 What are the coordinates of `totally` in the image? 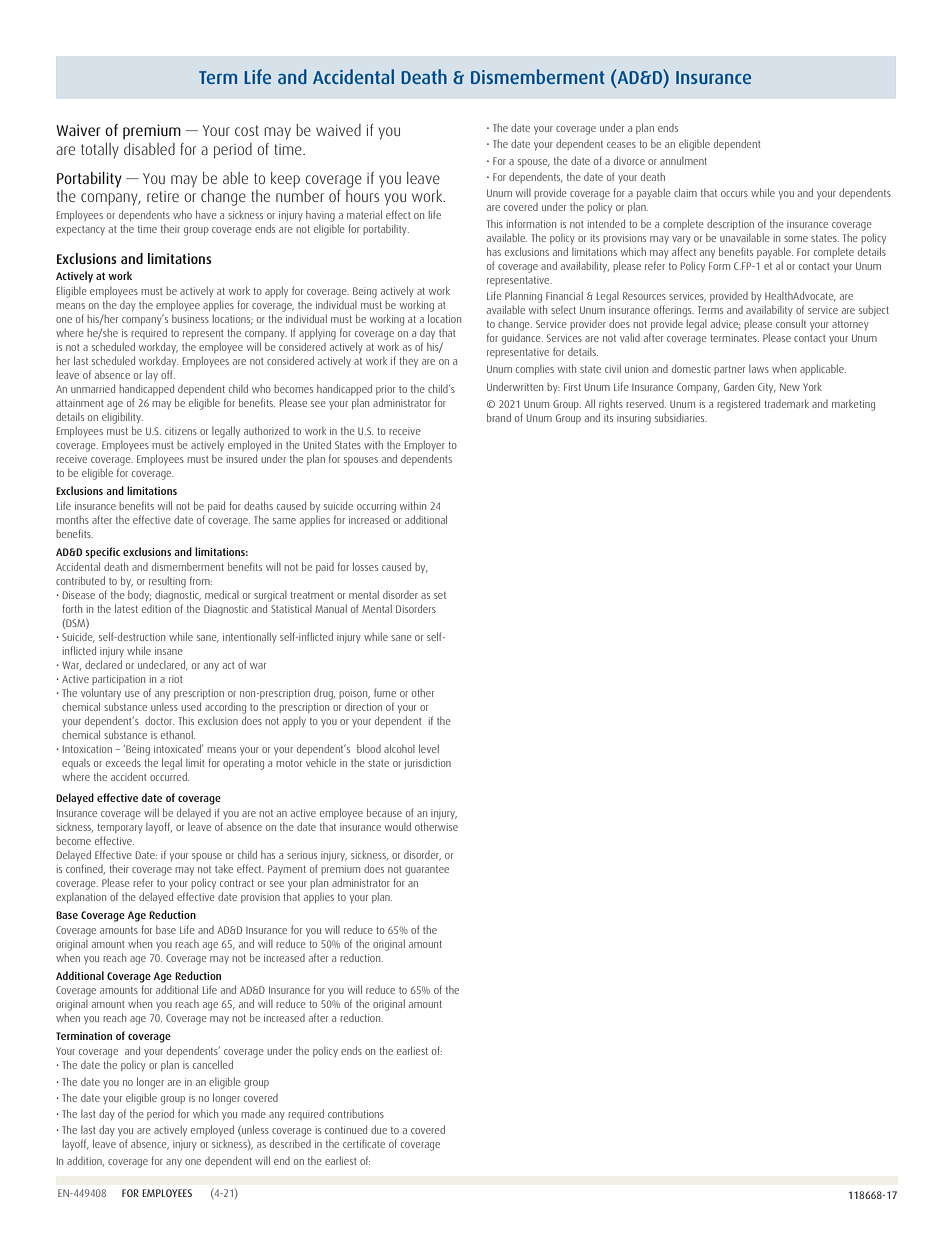 It's located at (100, 151).
